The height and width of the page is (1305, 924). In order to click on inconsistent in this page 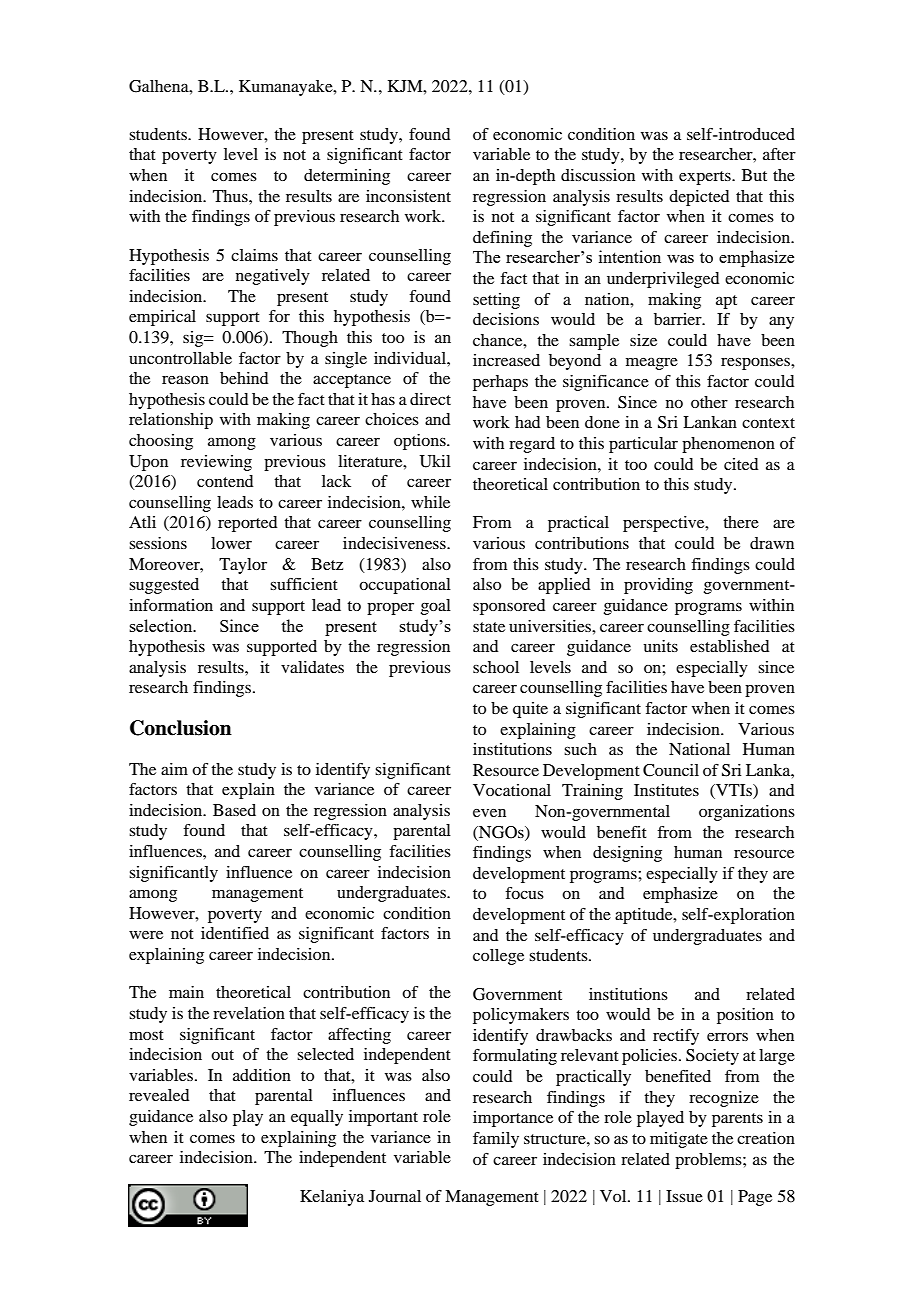, I will do `click(408, 196)`.
